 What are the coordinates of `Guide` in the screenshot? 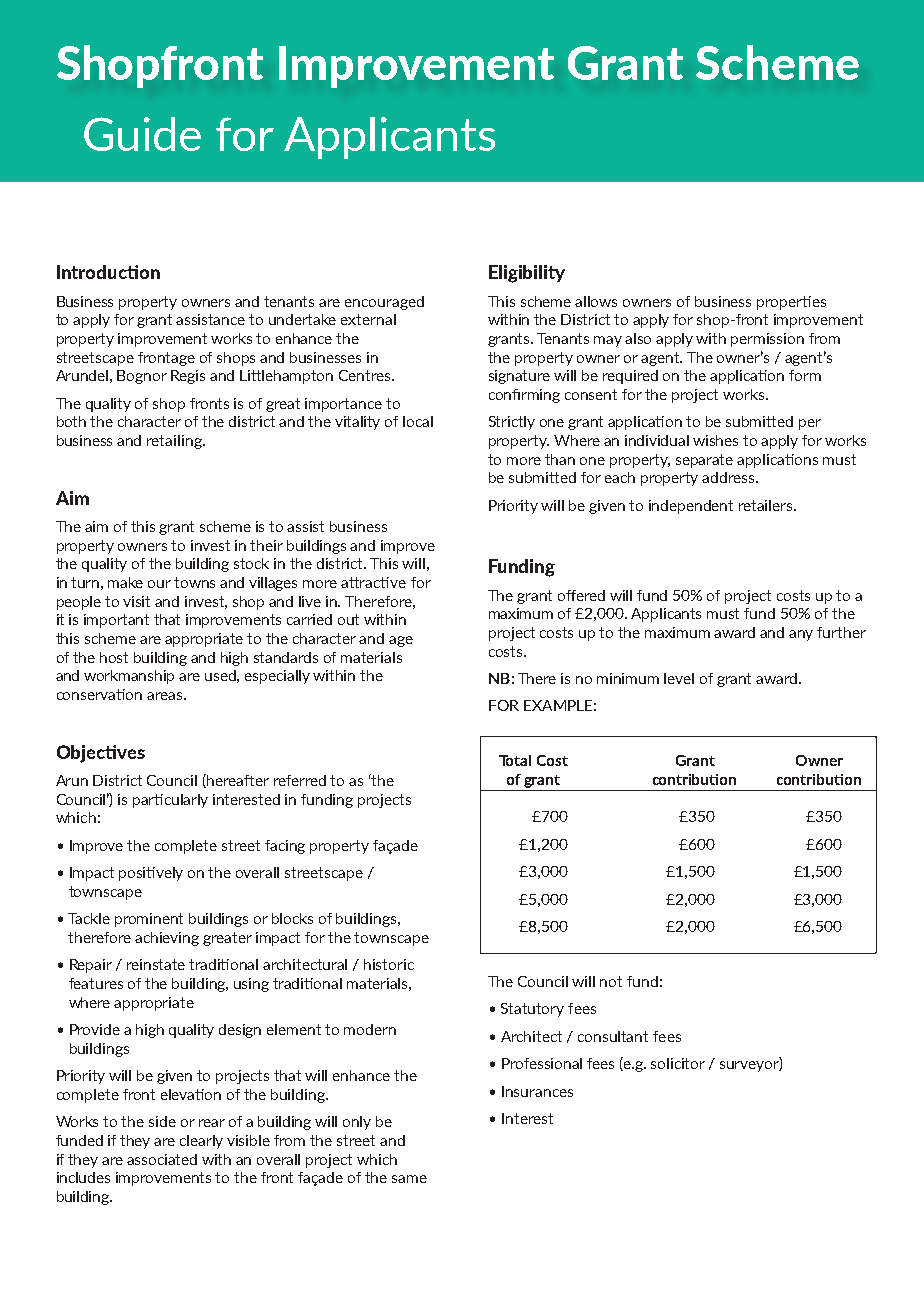 It's located at (142, 134).
